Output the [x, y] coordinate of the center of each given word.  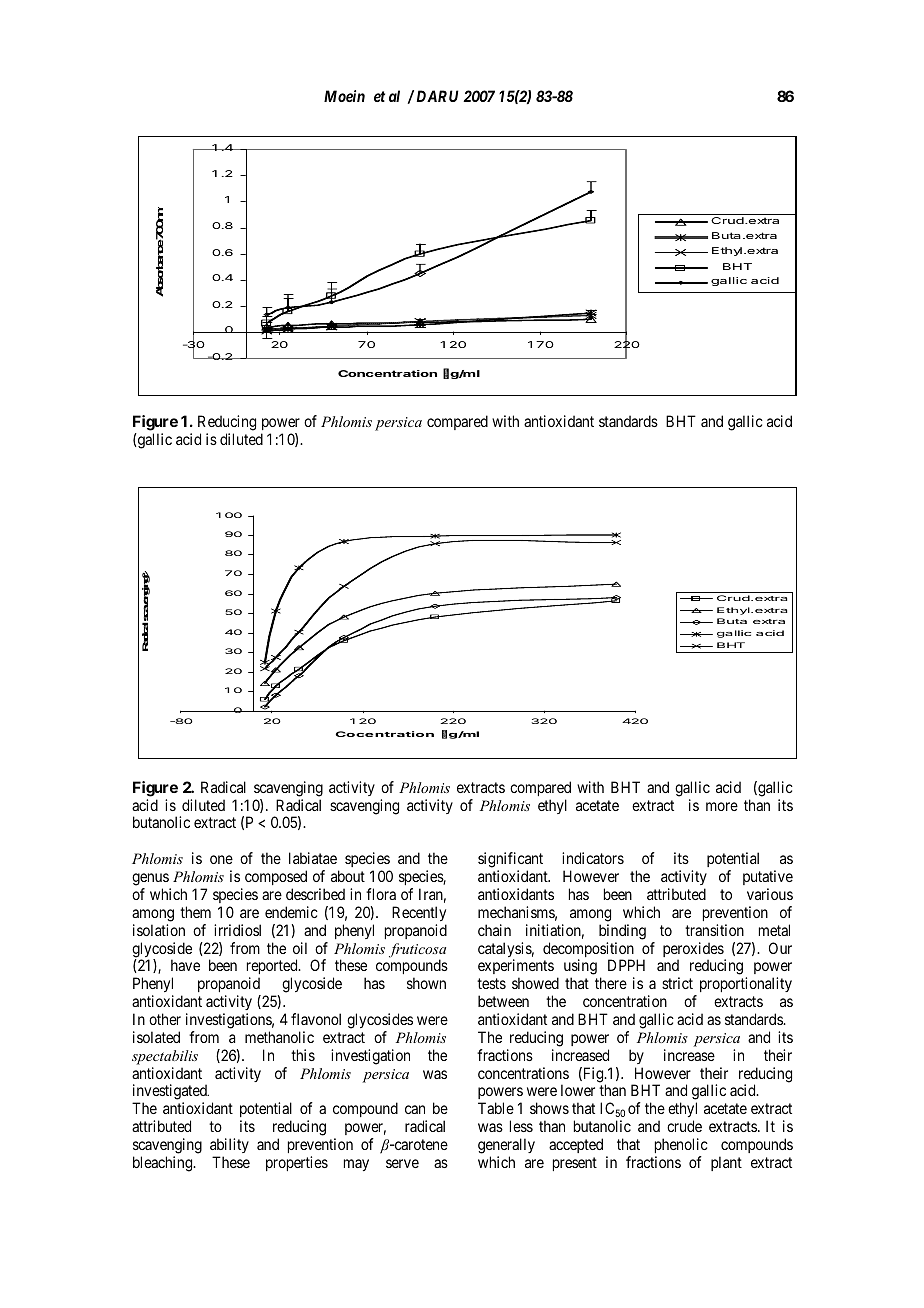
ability [229, 1145]
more [722, 806]
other [165, 1019]
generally [506, 1146]
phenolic [681, 1145]
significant [510, 861]
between [503, 1001]
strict [677, 983]
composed [276, 877]
